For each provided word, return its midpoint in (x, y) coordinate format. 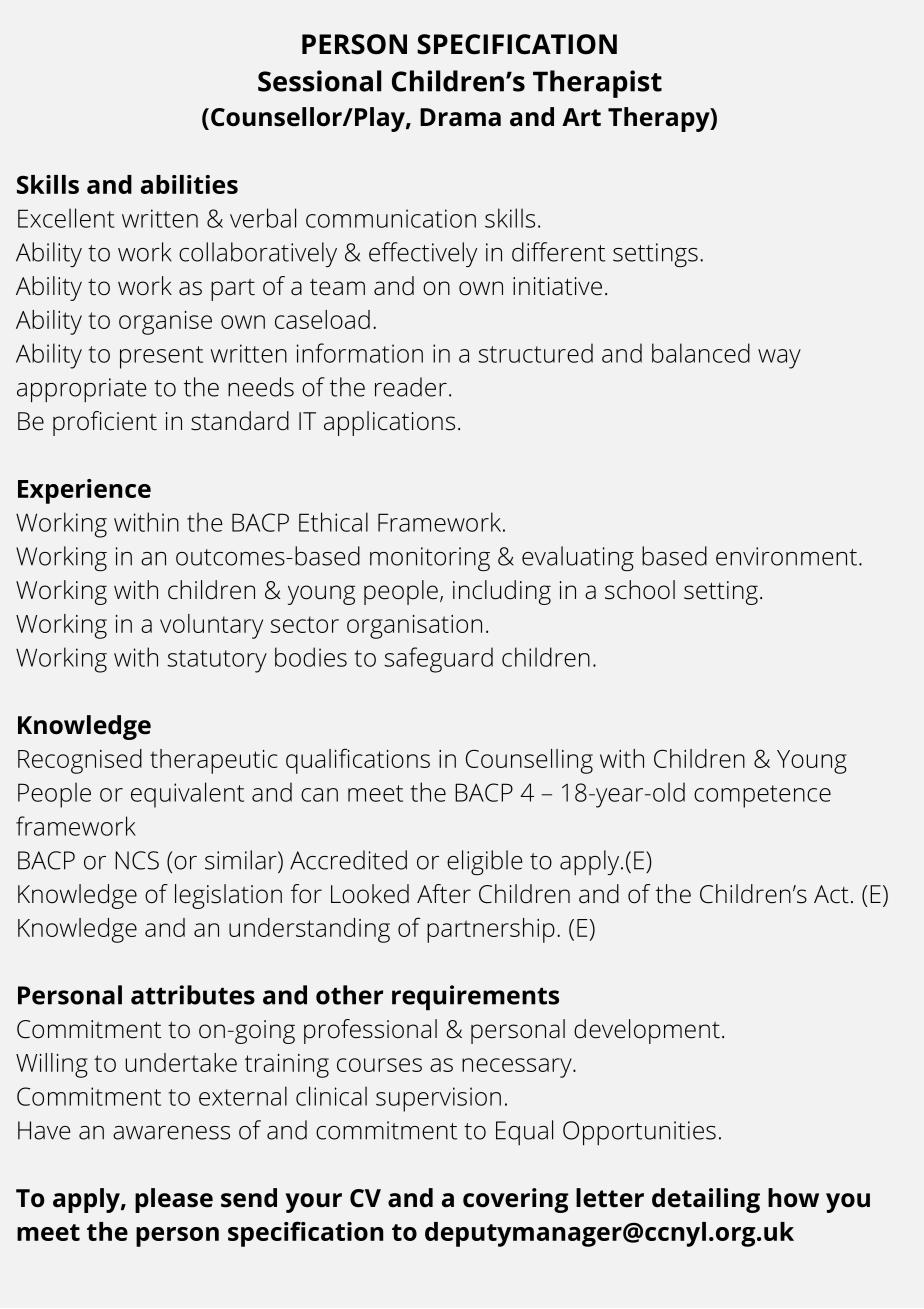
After (444, 894)
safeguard (438, 660)
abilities (189, 184)
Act (831, 894)
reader (411, 387)
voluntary (211, 626)
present (161, 357)
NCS (137, 860)
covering (516, 1200)
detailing (706, 1200)
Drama (460, 117)
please (174, 1200)
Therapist (597, 84)
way (779, 359)
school (640, 590)
